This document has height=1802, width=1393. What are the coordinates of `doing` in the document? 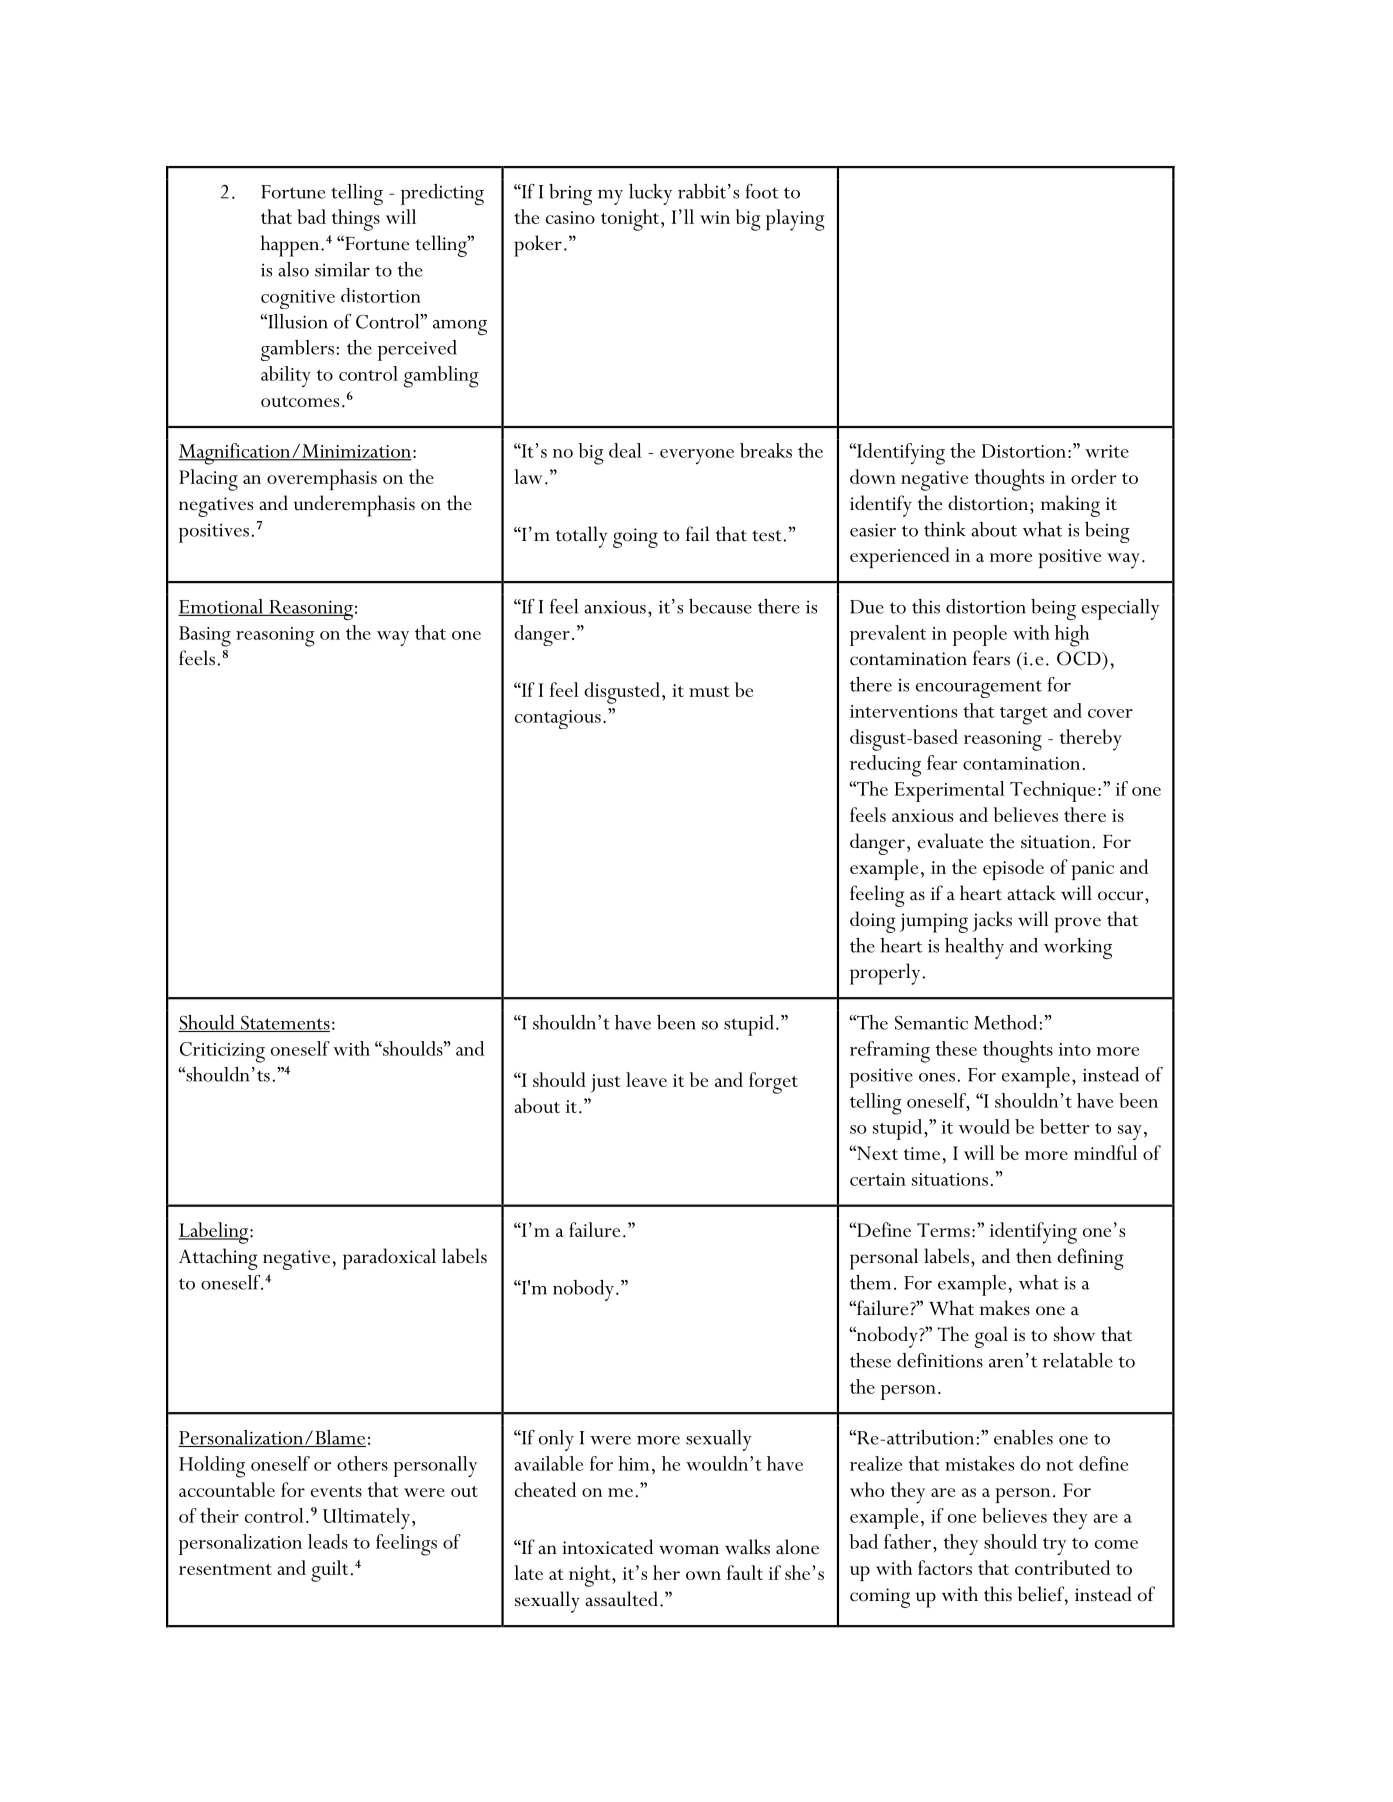 It's located at (873, 922).
